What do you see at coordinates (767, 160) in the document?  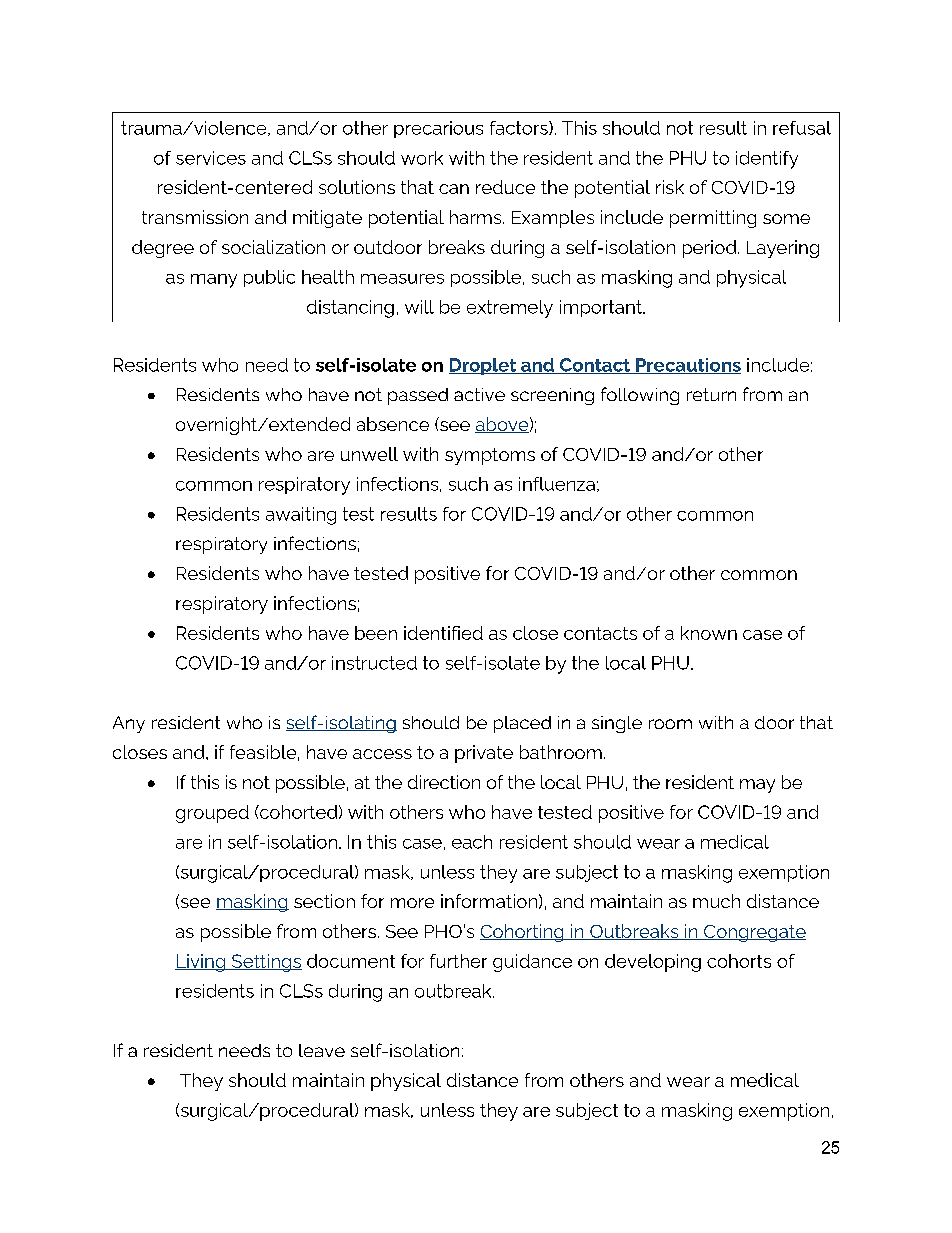 I see `identify` at bounding box center [767, 160].
